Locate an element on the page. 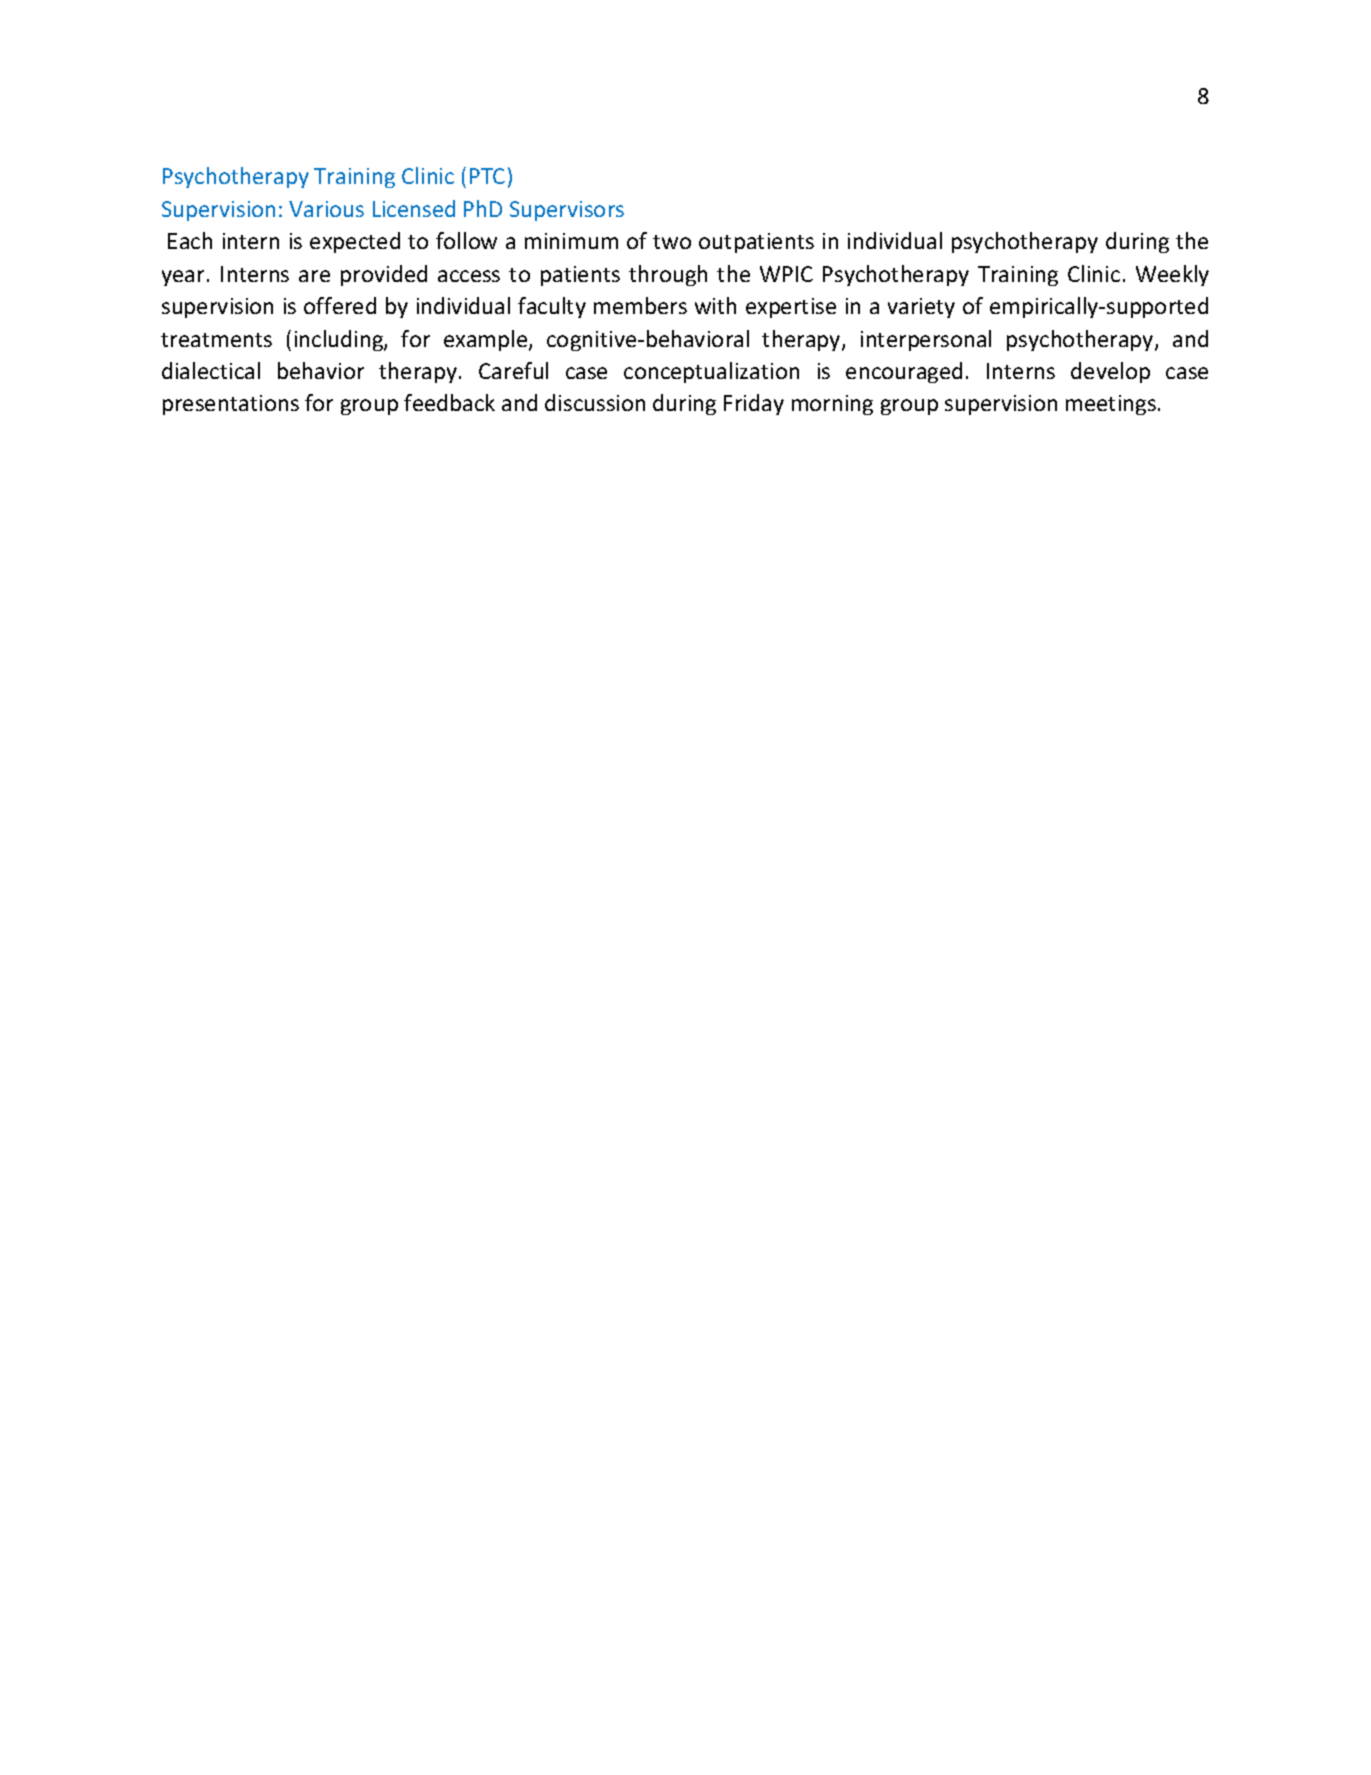  Weekly is located at coordinates (1172, 275).
